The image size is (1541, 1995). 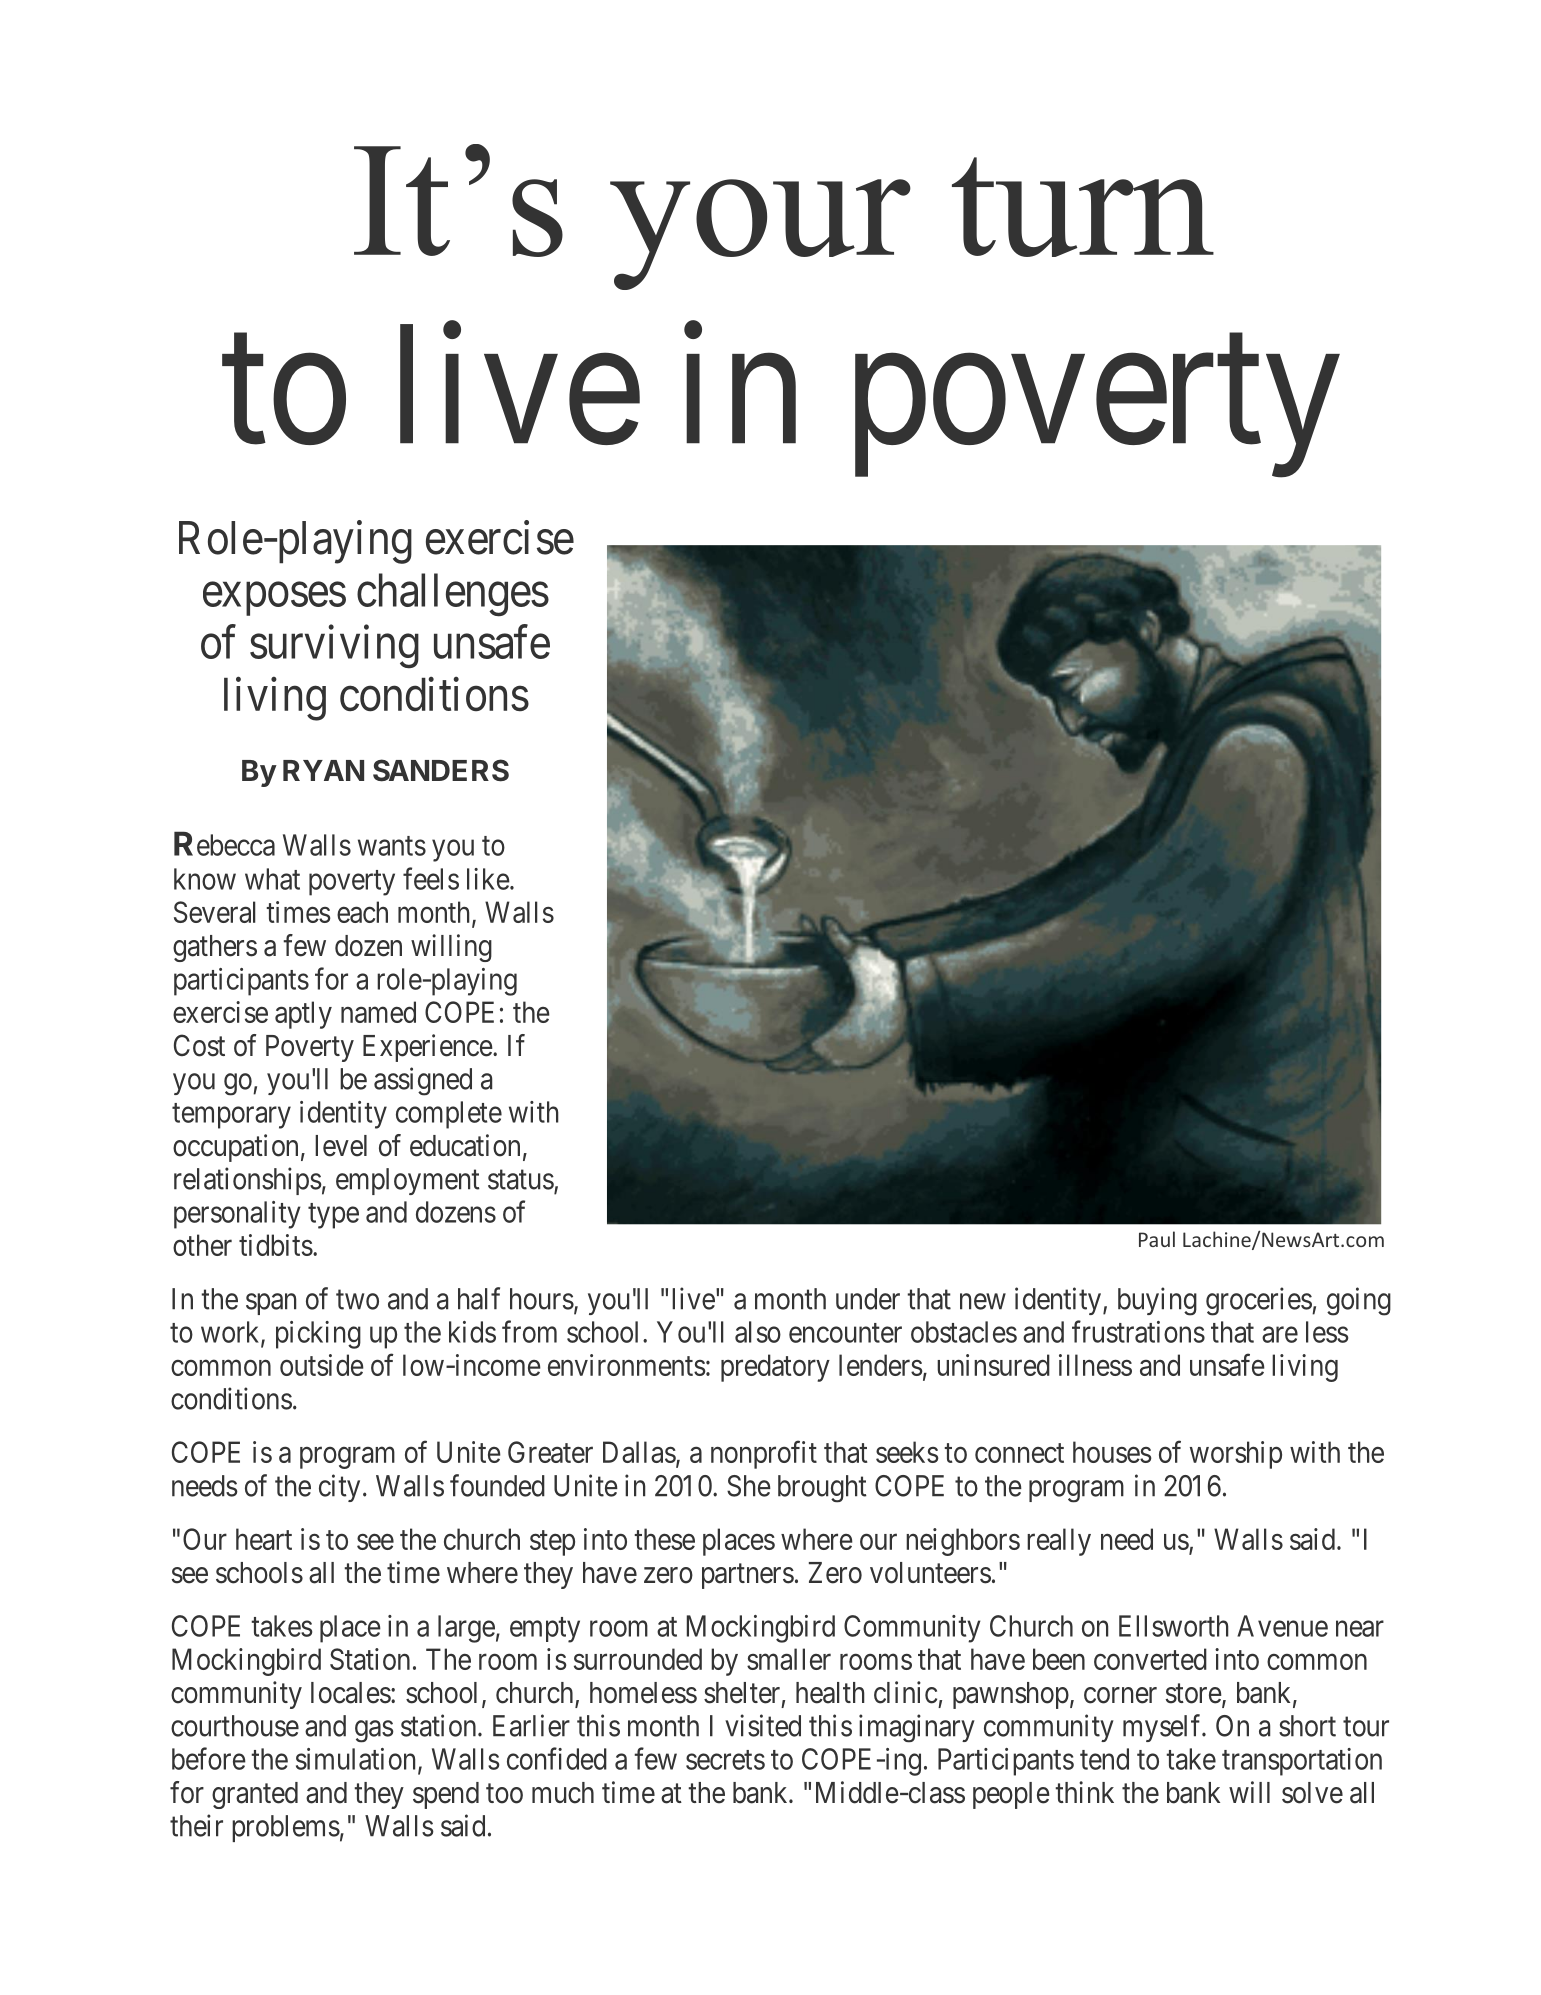 I want to click on buying, so click(x=1157, y=1301).
